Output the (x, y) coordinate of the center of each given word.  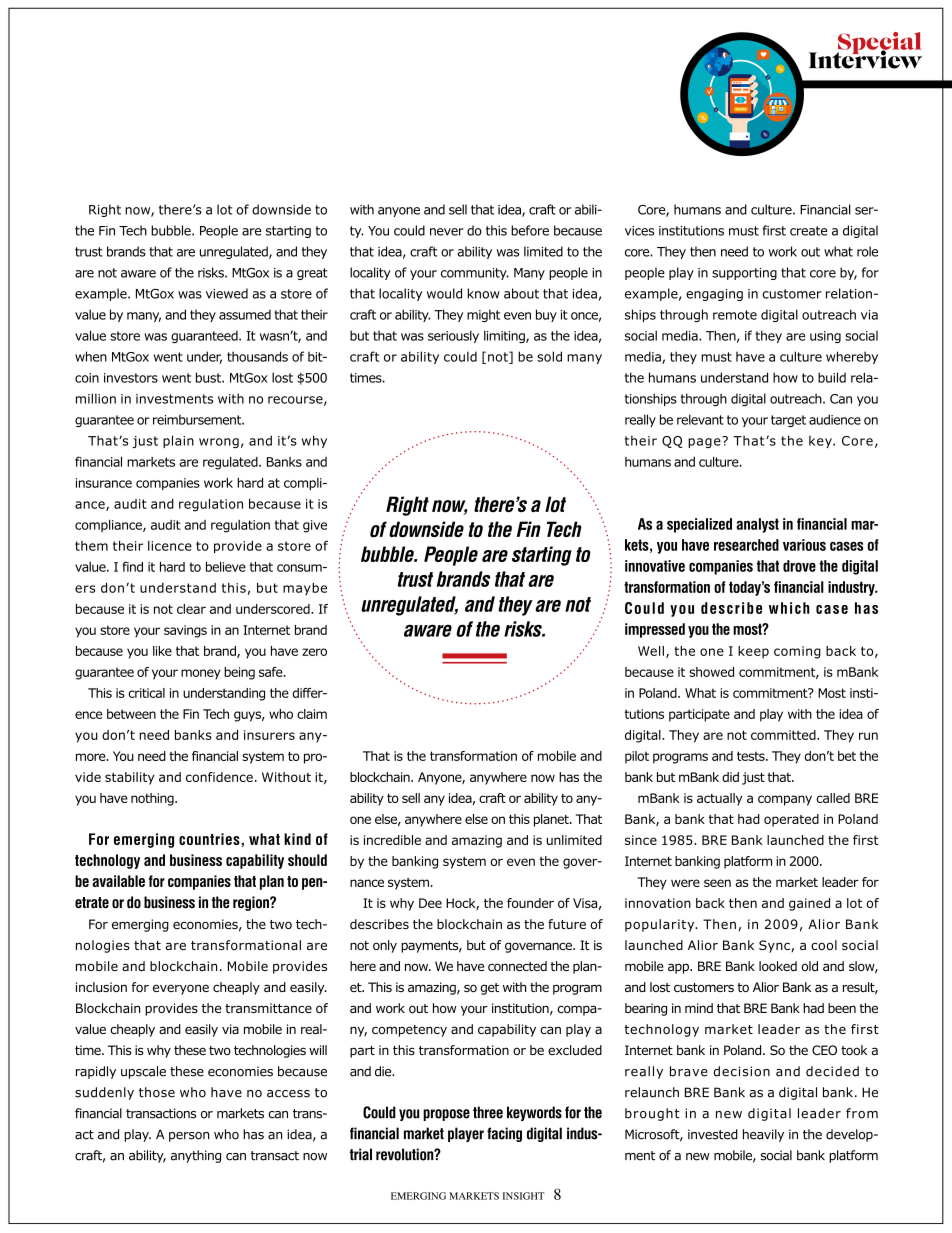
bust (209, 377)
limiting (505, 336)
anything (196, 1156)
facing (504, 1134)
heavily (763, 1135)
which (789, 608)
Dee (430, 903)
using (825, 337)
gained (809, 904)
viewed (227, 293)
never (447, 232)
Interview (865, 58)
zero (314, 652)
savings (185, 631)
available (118, 881)
